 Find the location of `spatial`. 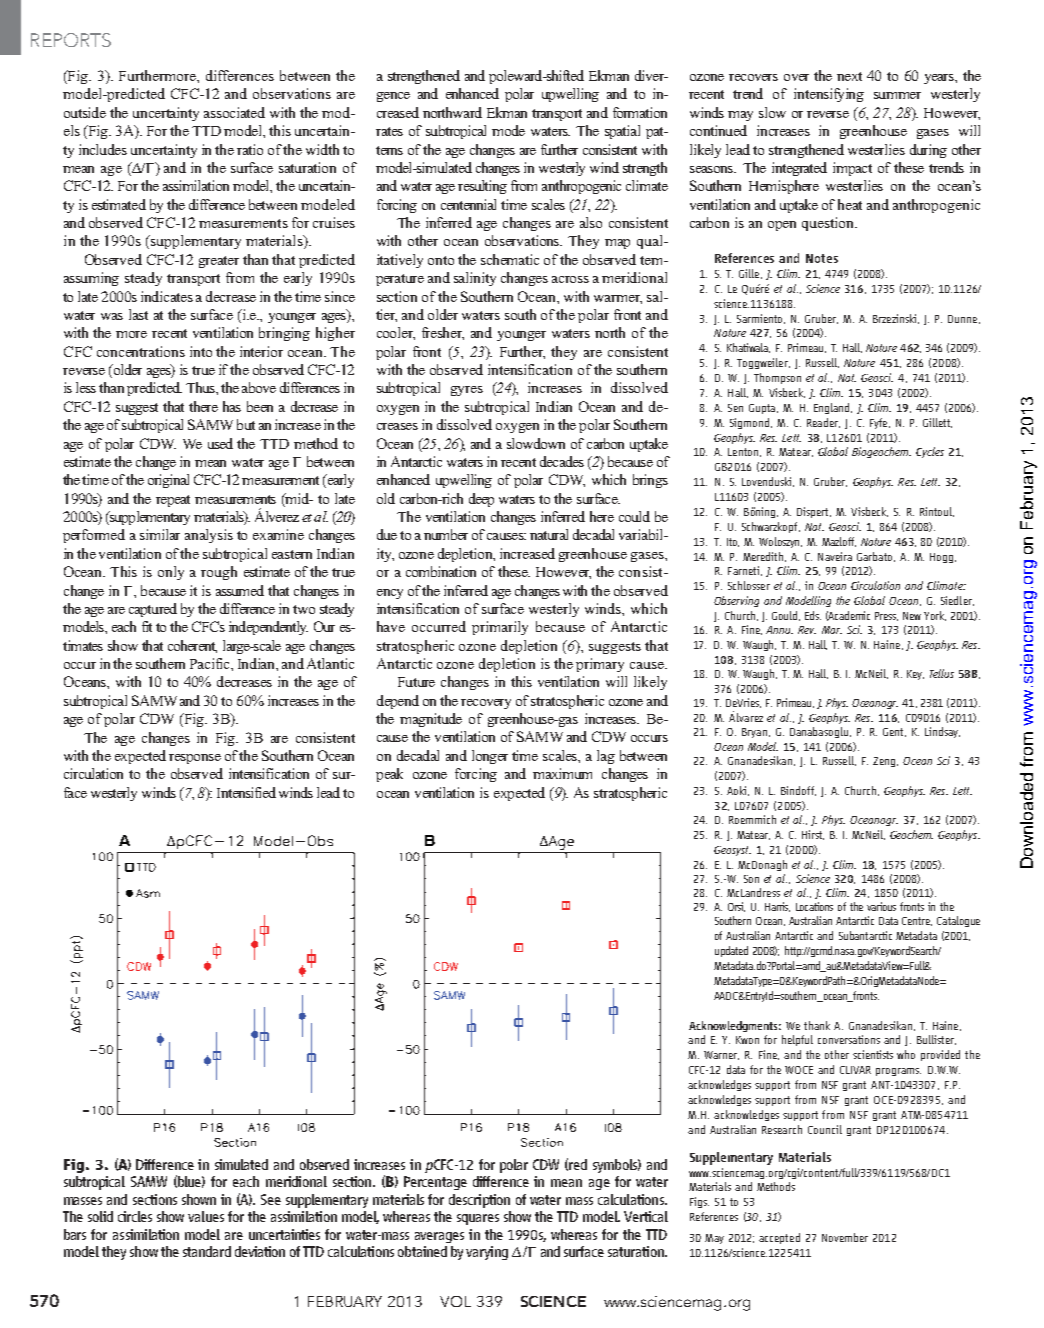

spatial is located at coordinates (622, 132).
